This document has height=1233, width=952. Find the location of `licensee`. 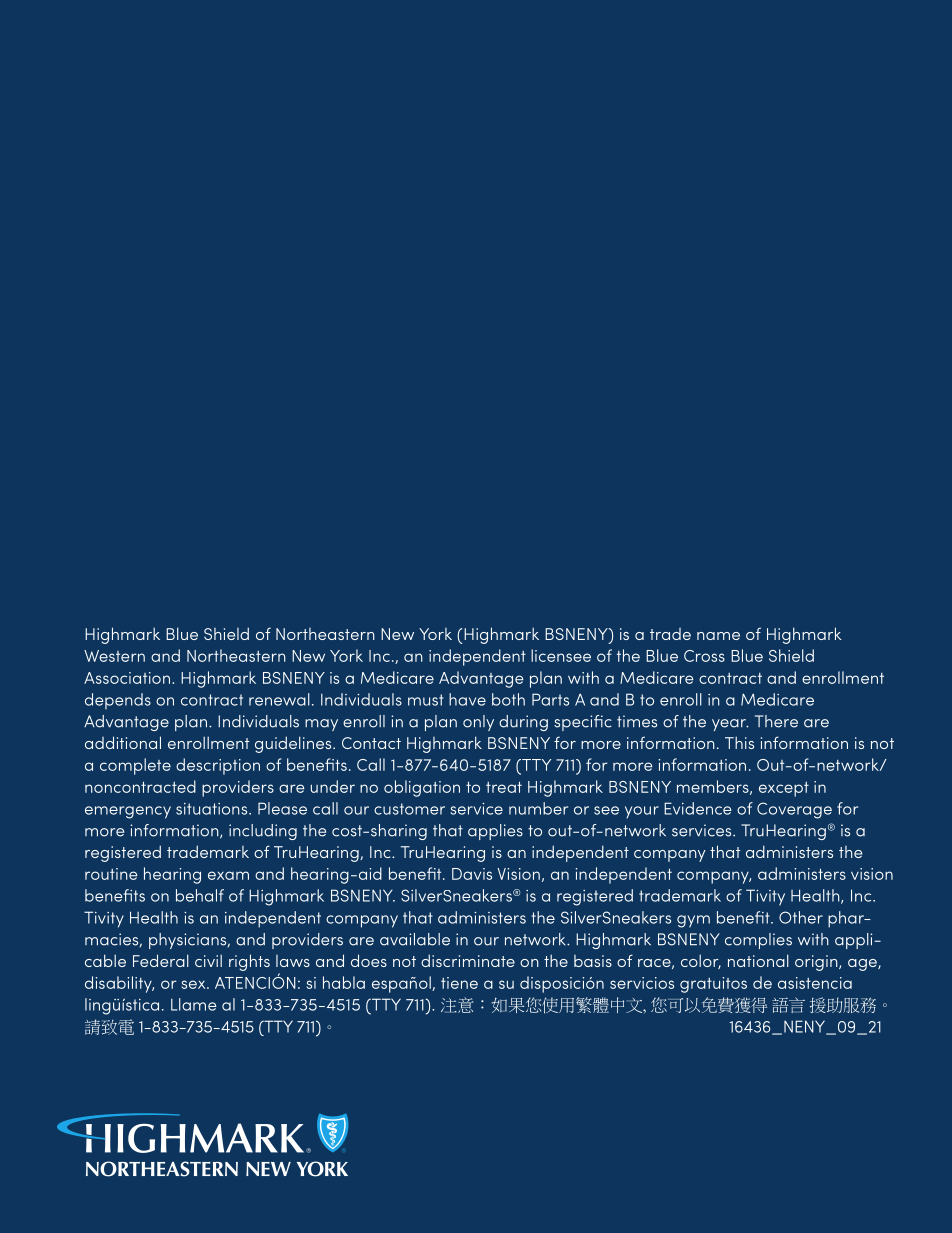

licensee is located at coordinates (561, 655).
